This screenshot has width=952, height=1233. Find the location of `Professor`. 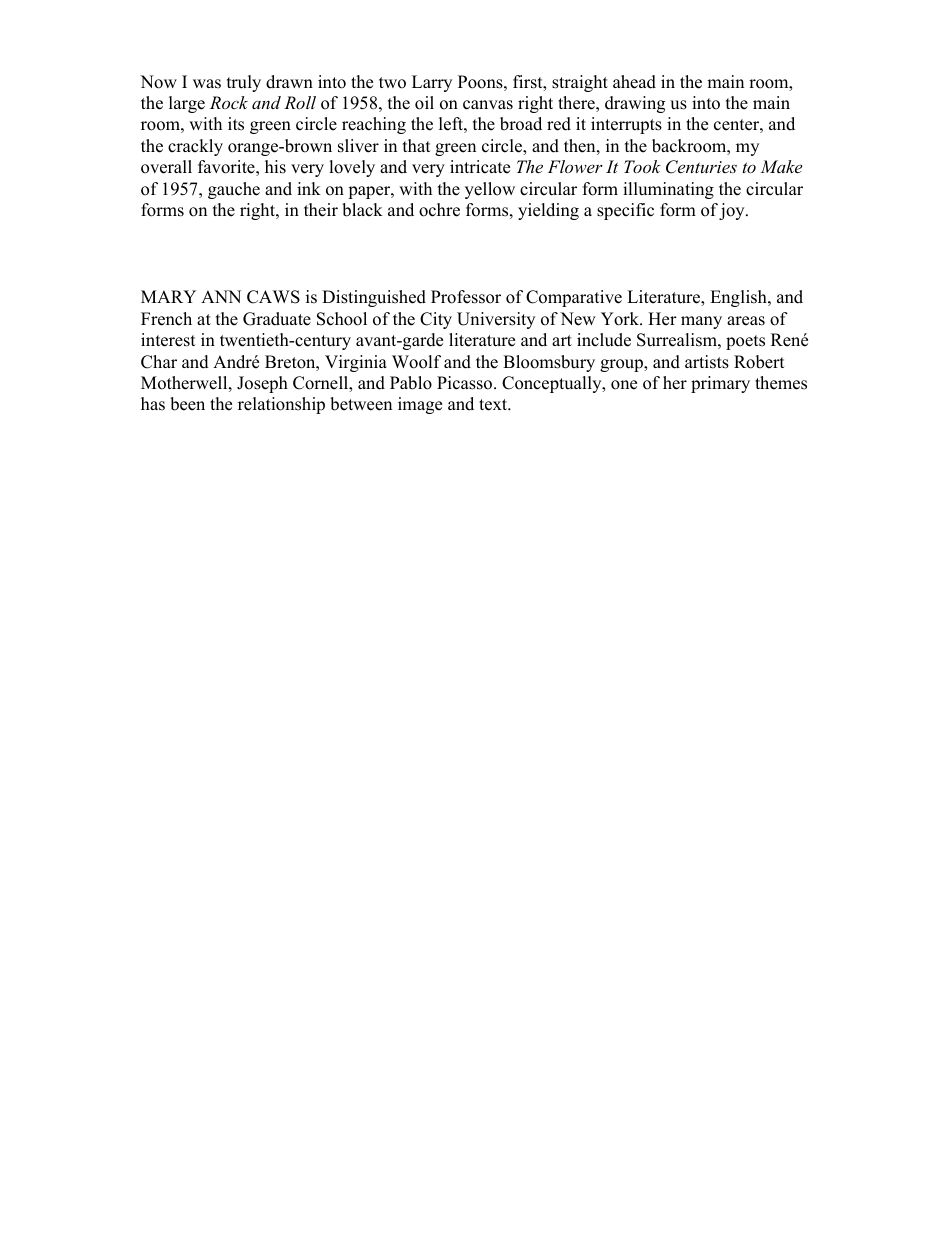

Professor is located at coordinates (466, 297).
